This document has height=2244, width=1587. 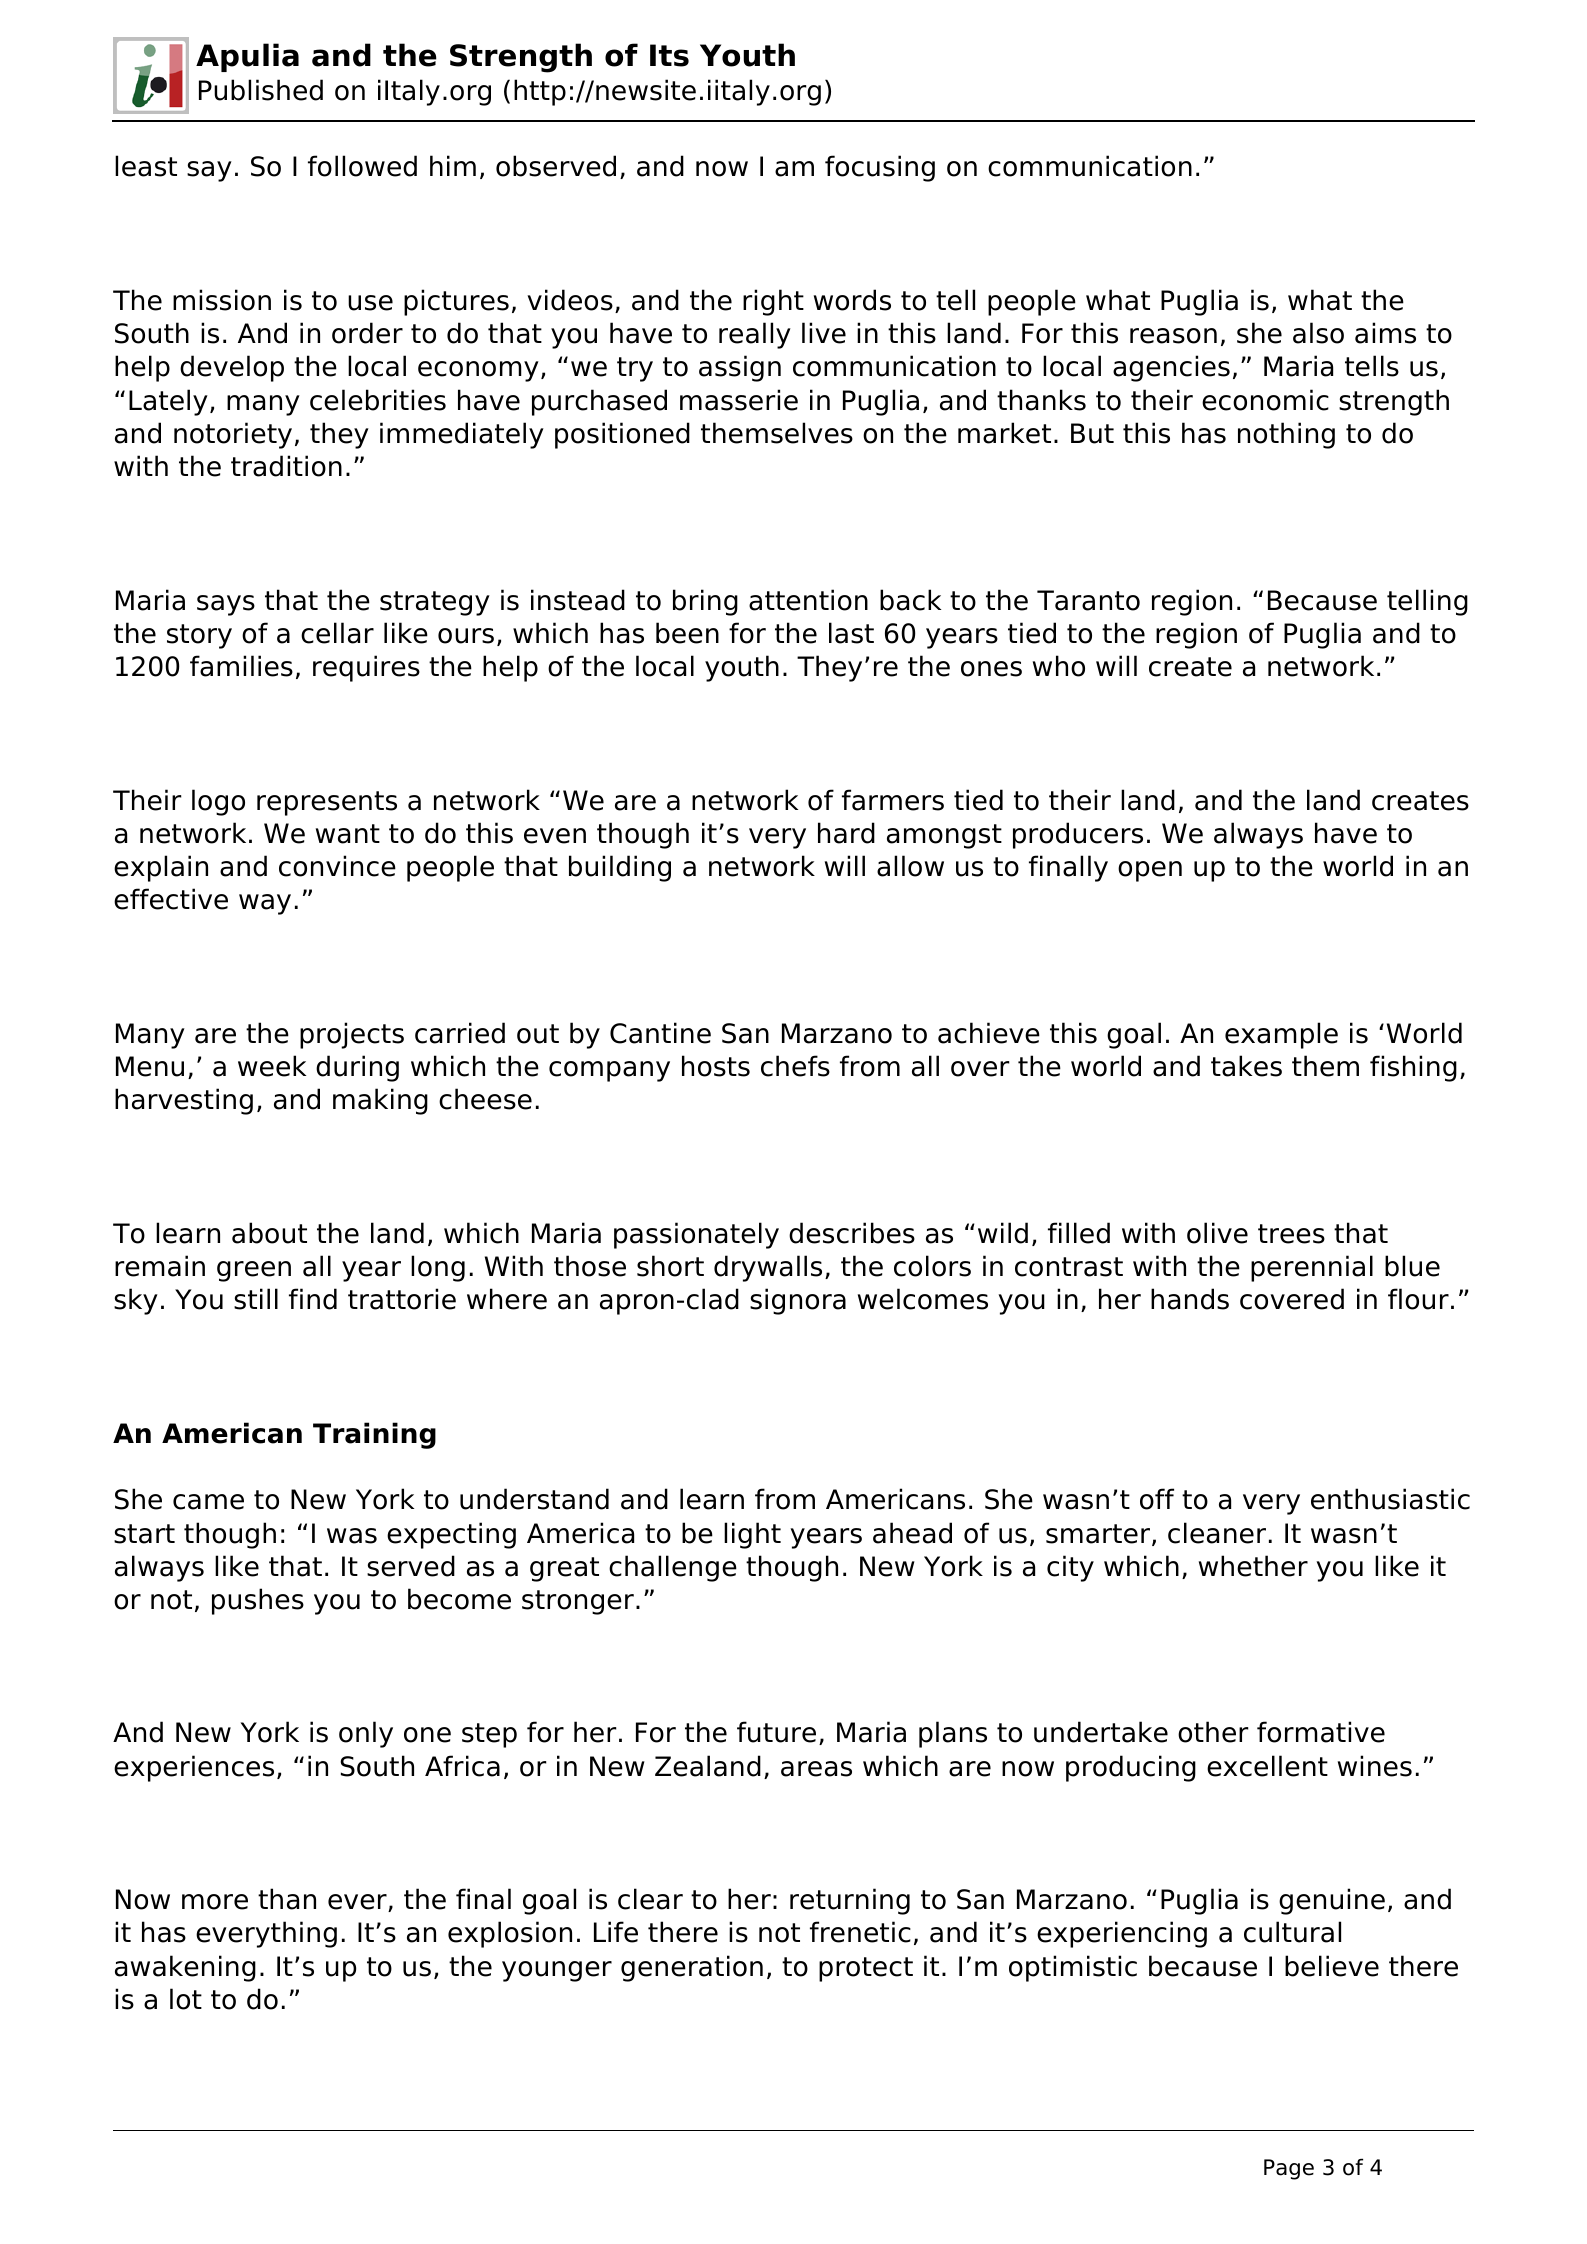 I want to click on hard, so click(x=846, y=833).
